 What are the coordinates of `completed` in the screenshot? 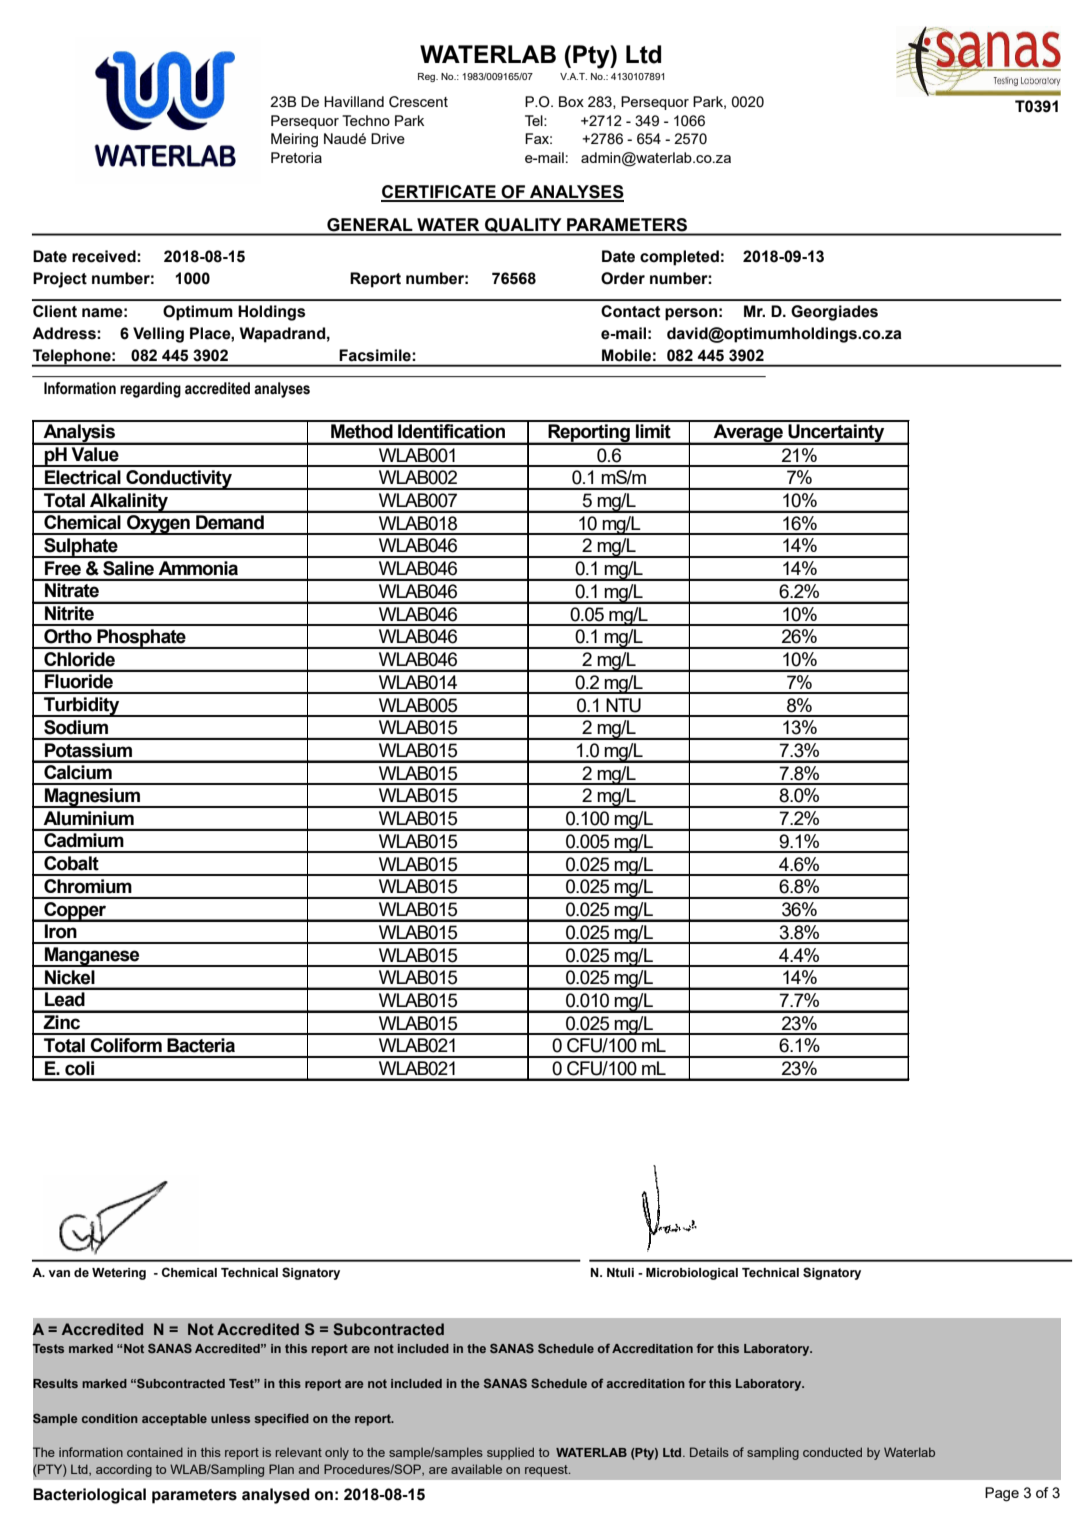 It's located at (679, 258).
